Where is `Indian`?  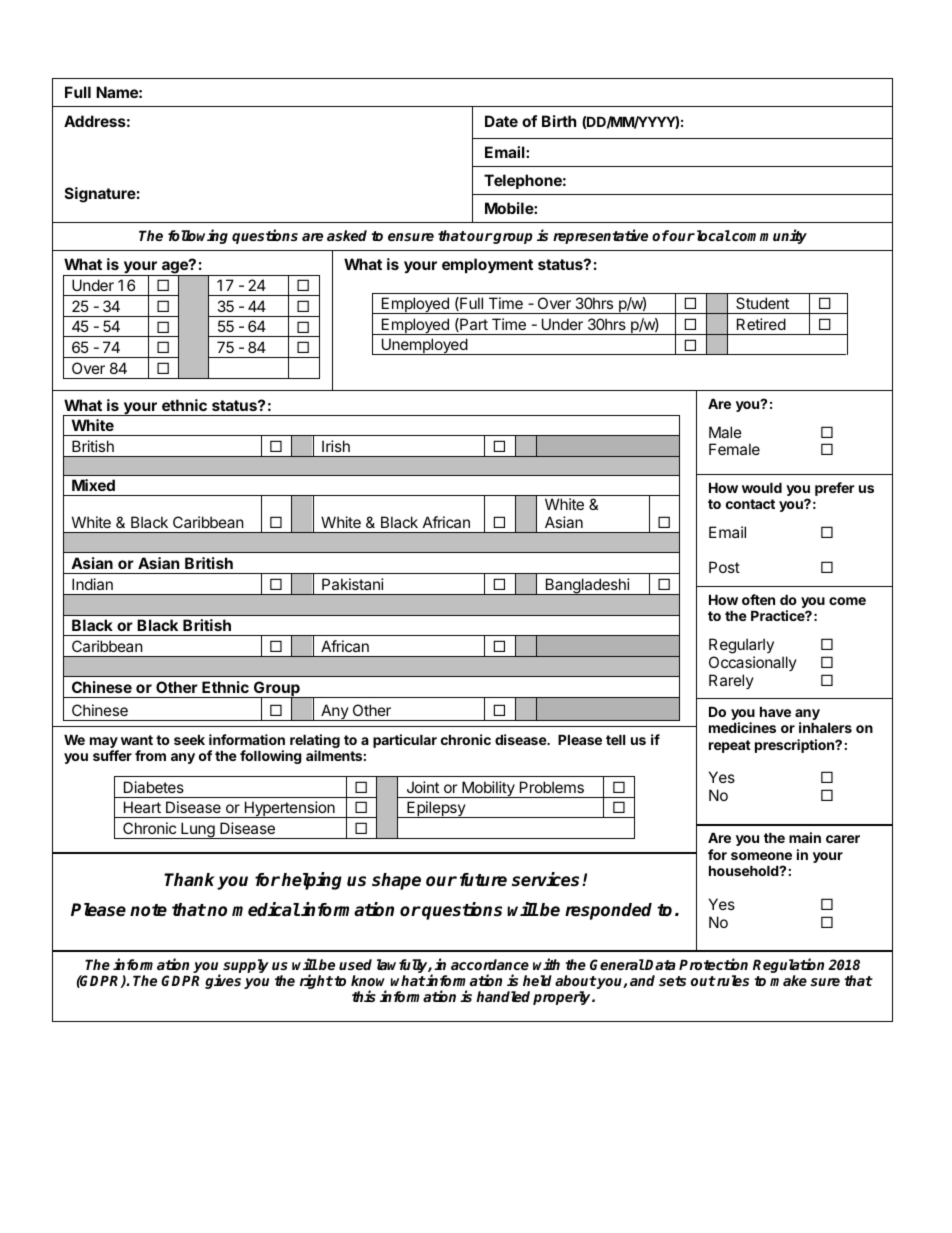
Indian is located at coordinates (92, 584).
